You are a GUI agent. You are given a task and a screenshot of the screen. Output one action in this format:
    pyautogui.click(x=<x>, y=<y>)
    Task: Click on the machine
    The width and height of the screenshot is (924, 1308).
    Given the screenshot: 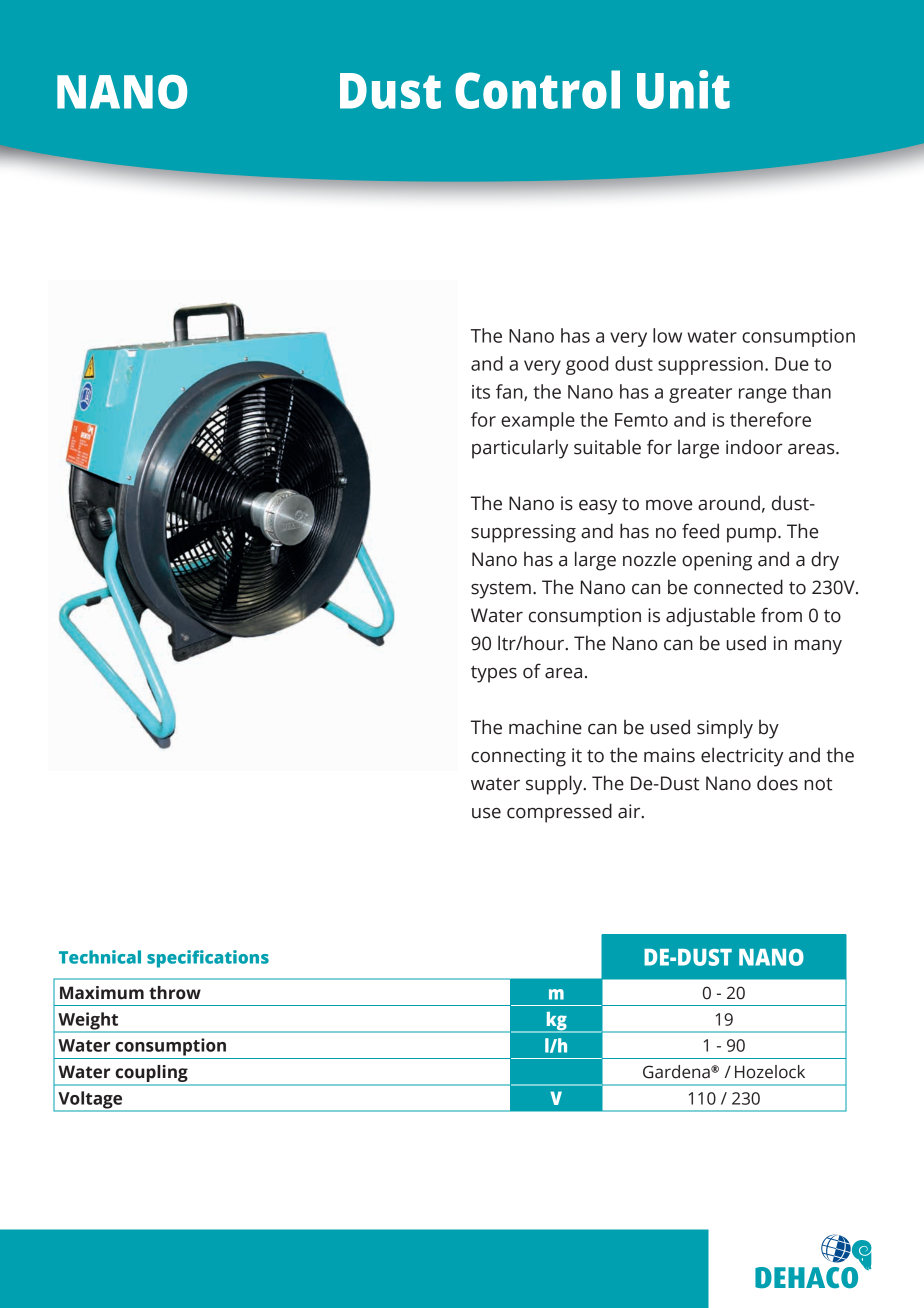 What is the action you would take?
    pyautogui.click(x=545, y=727)
